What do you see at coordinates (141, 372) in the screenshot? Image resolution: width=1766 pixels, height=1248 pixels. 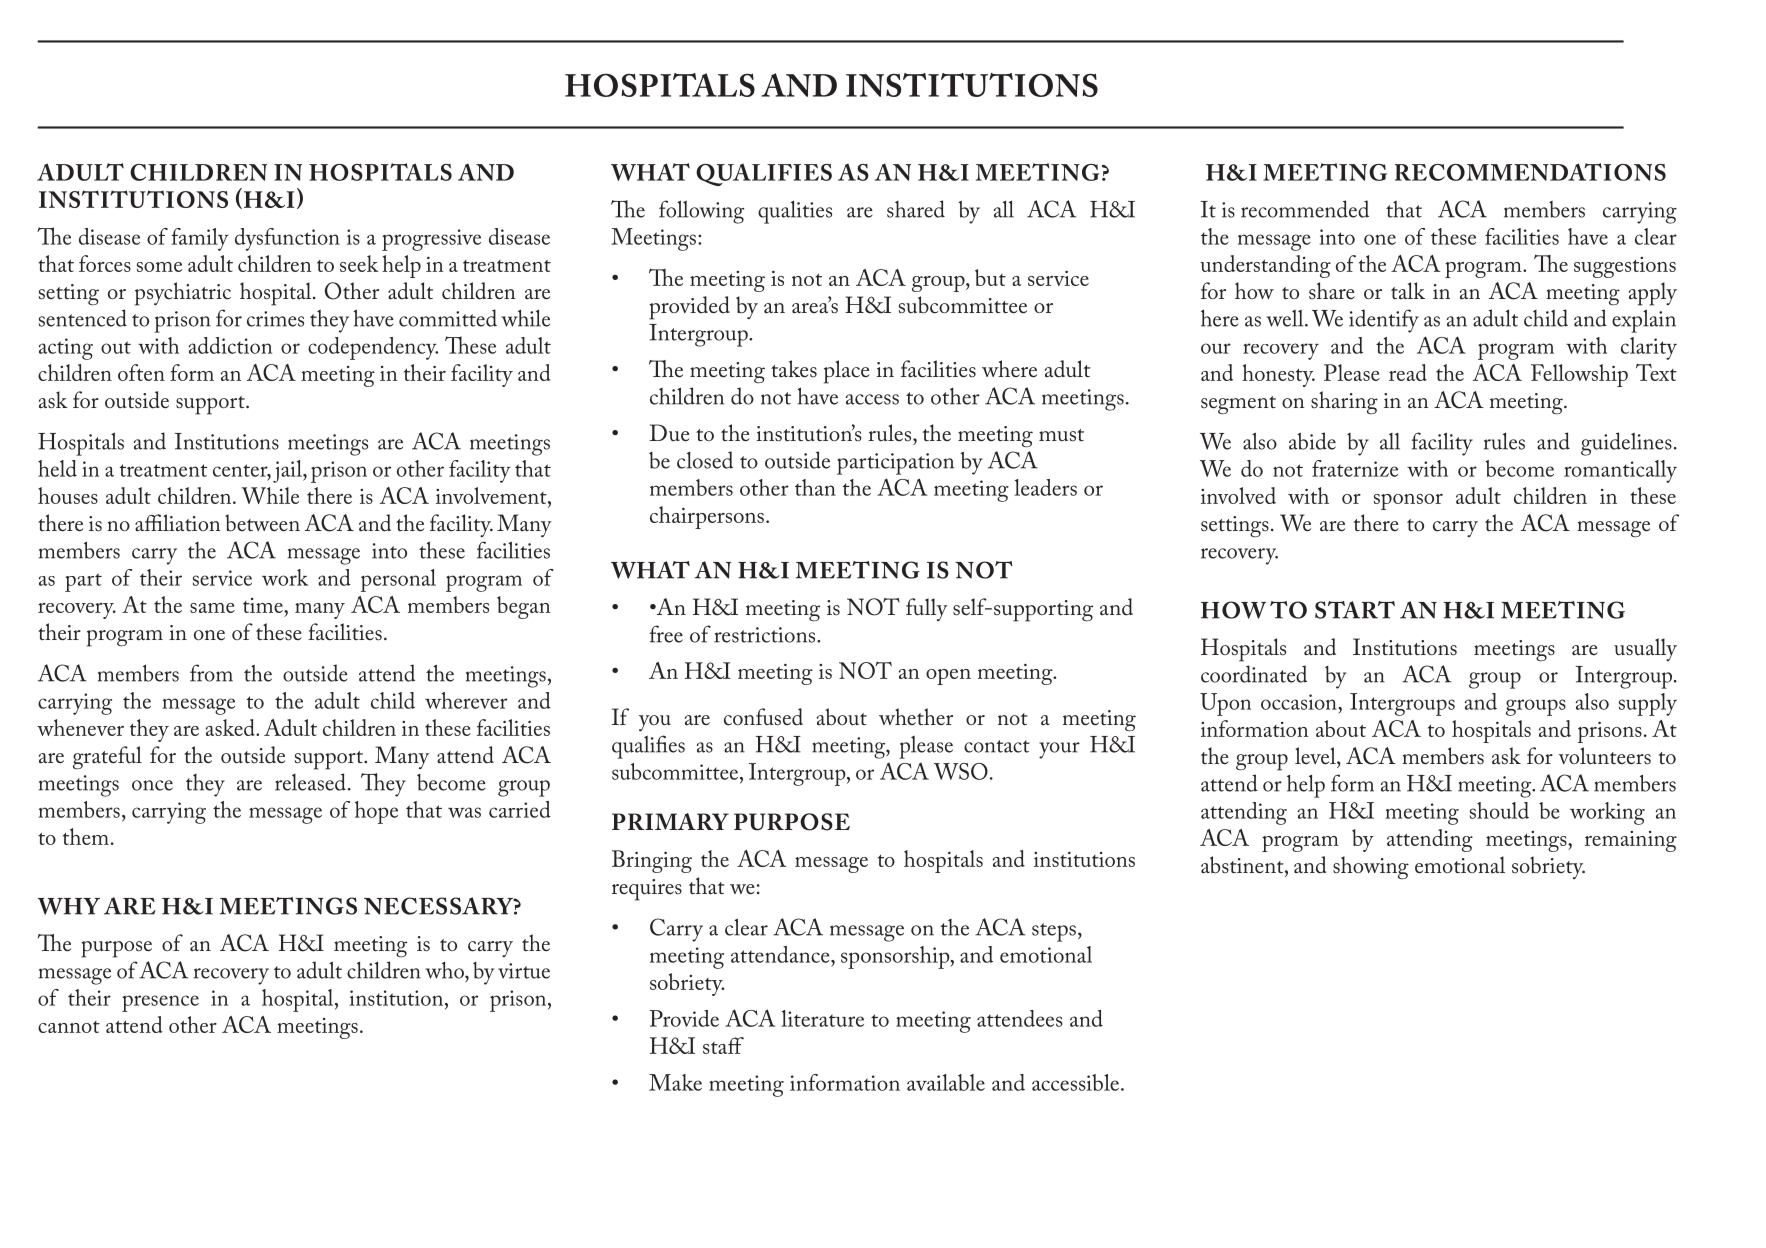 I see `often` at bounding box center [141, 372].
